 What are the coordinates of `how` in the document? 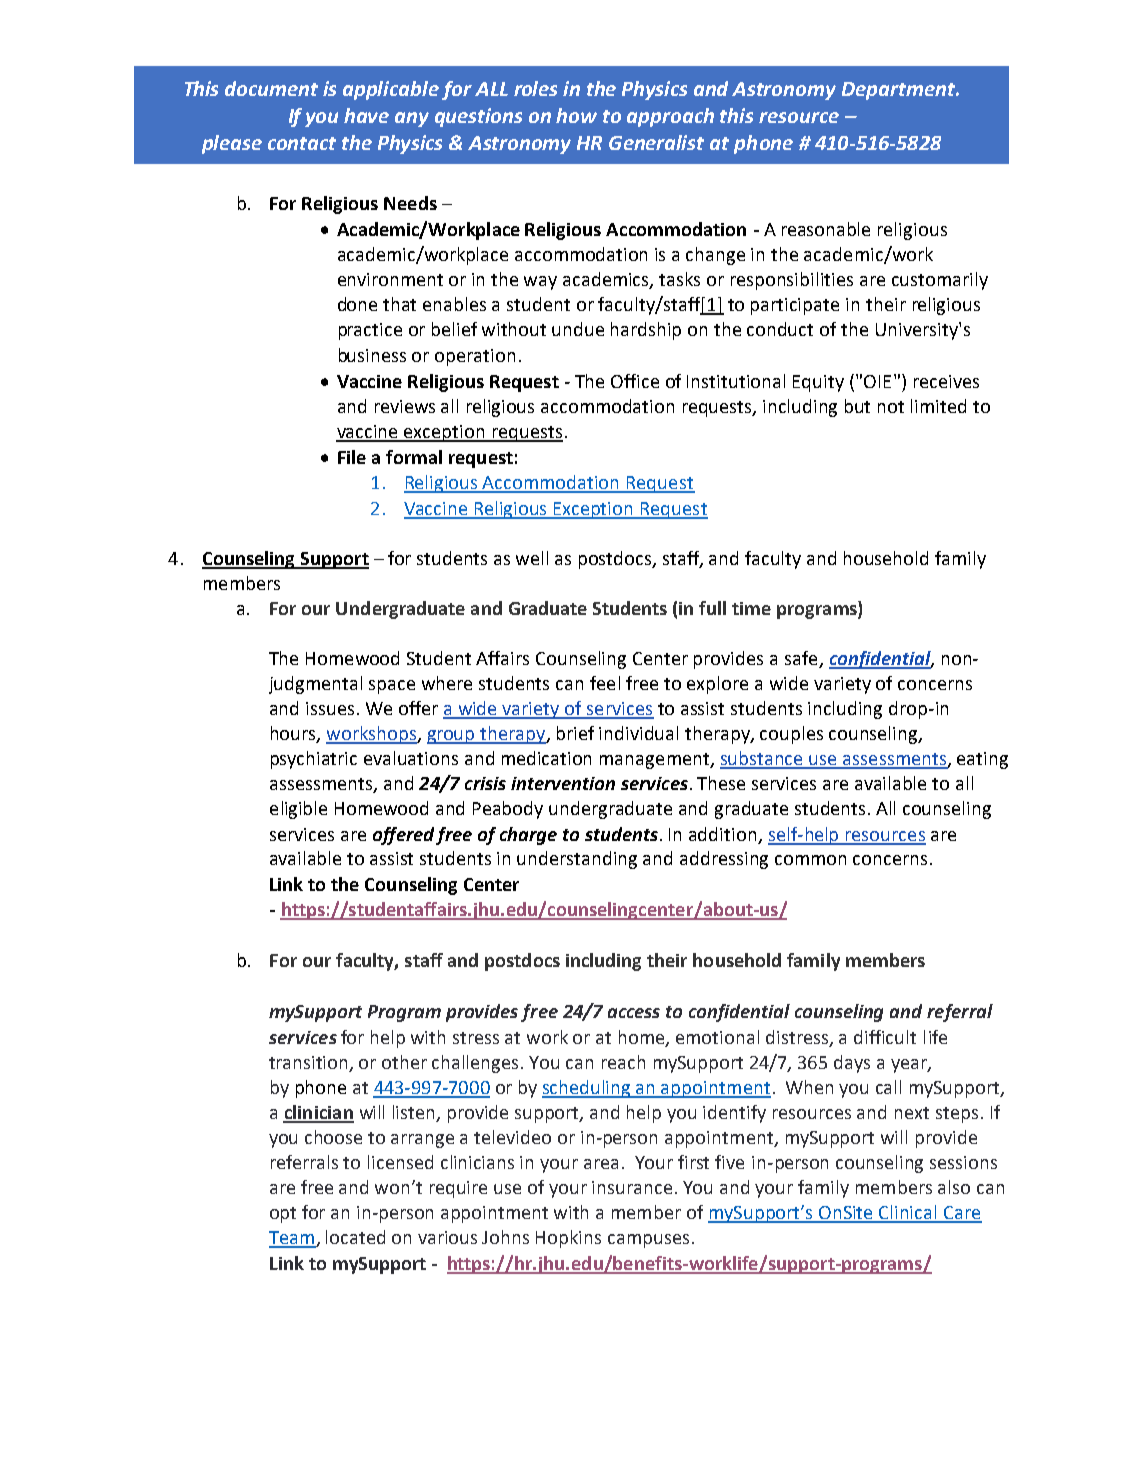 It's located at (576, 115).
